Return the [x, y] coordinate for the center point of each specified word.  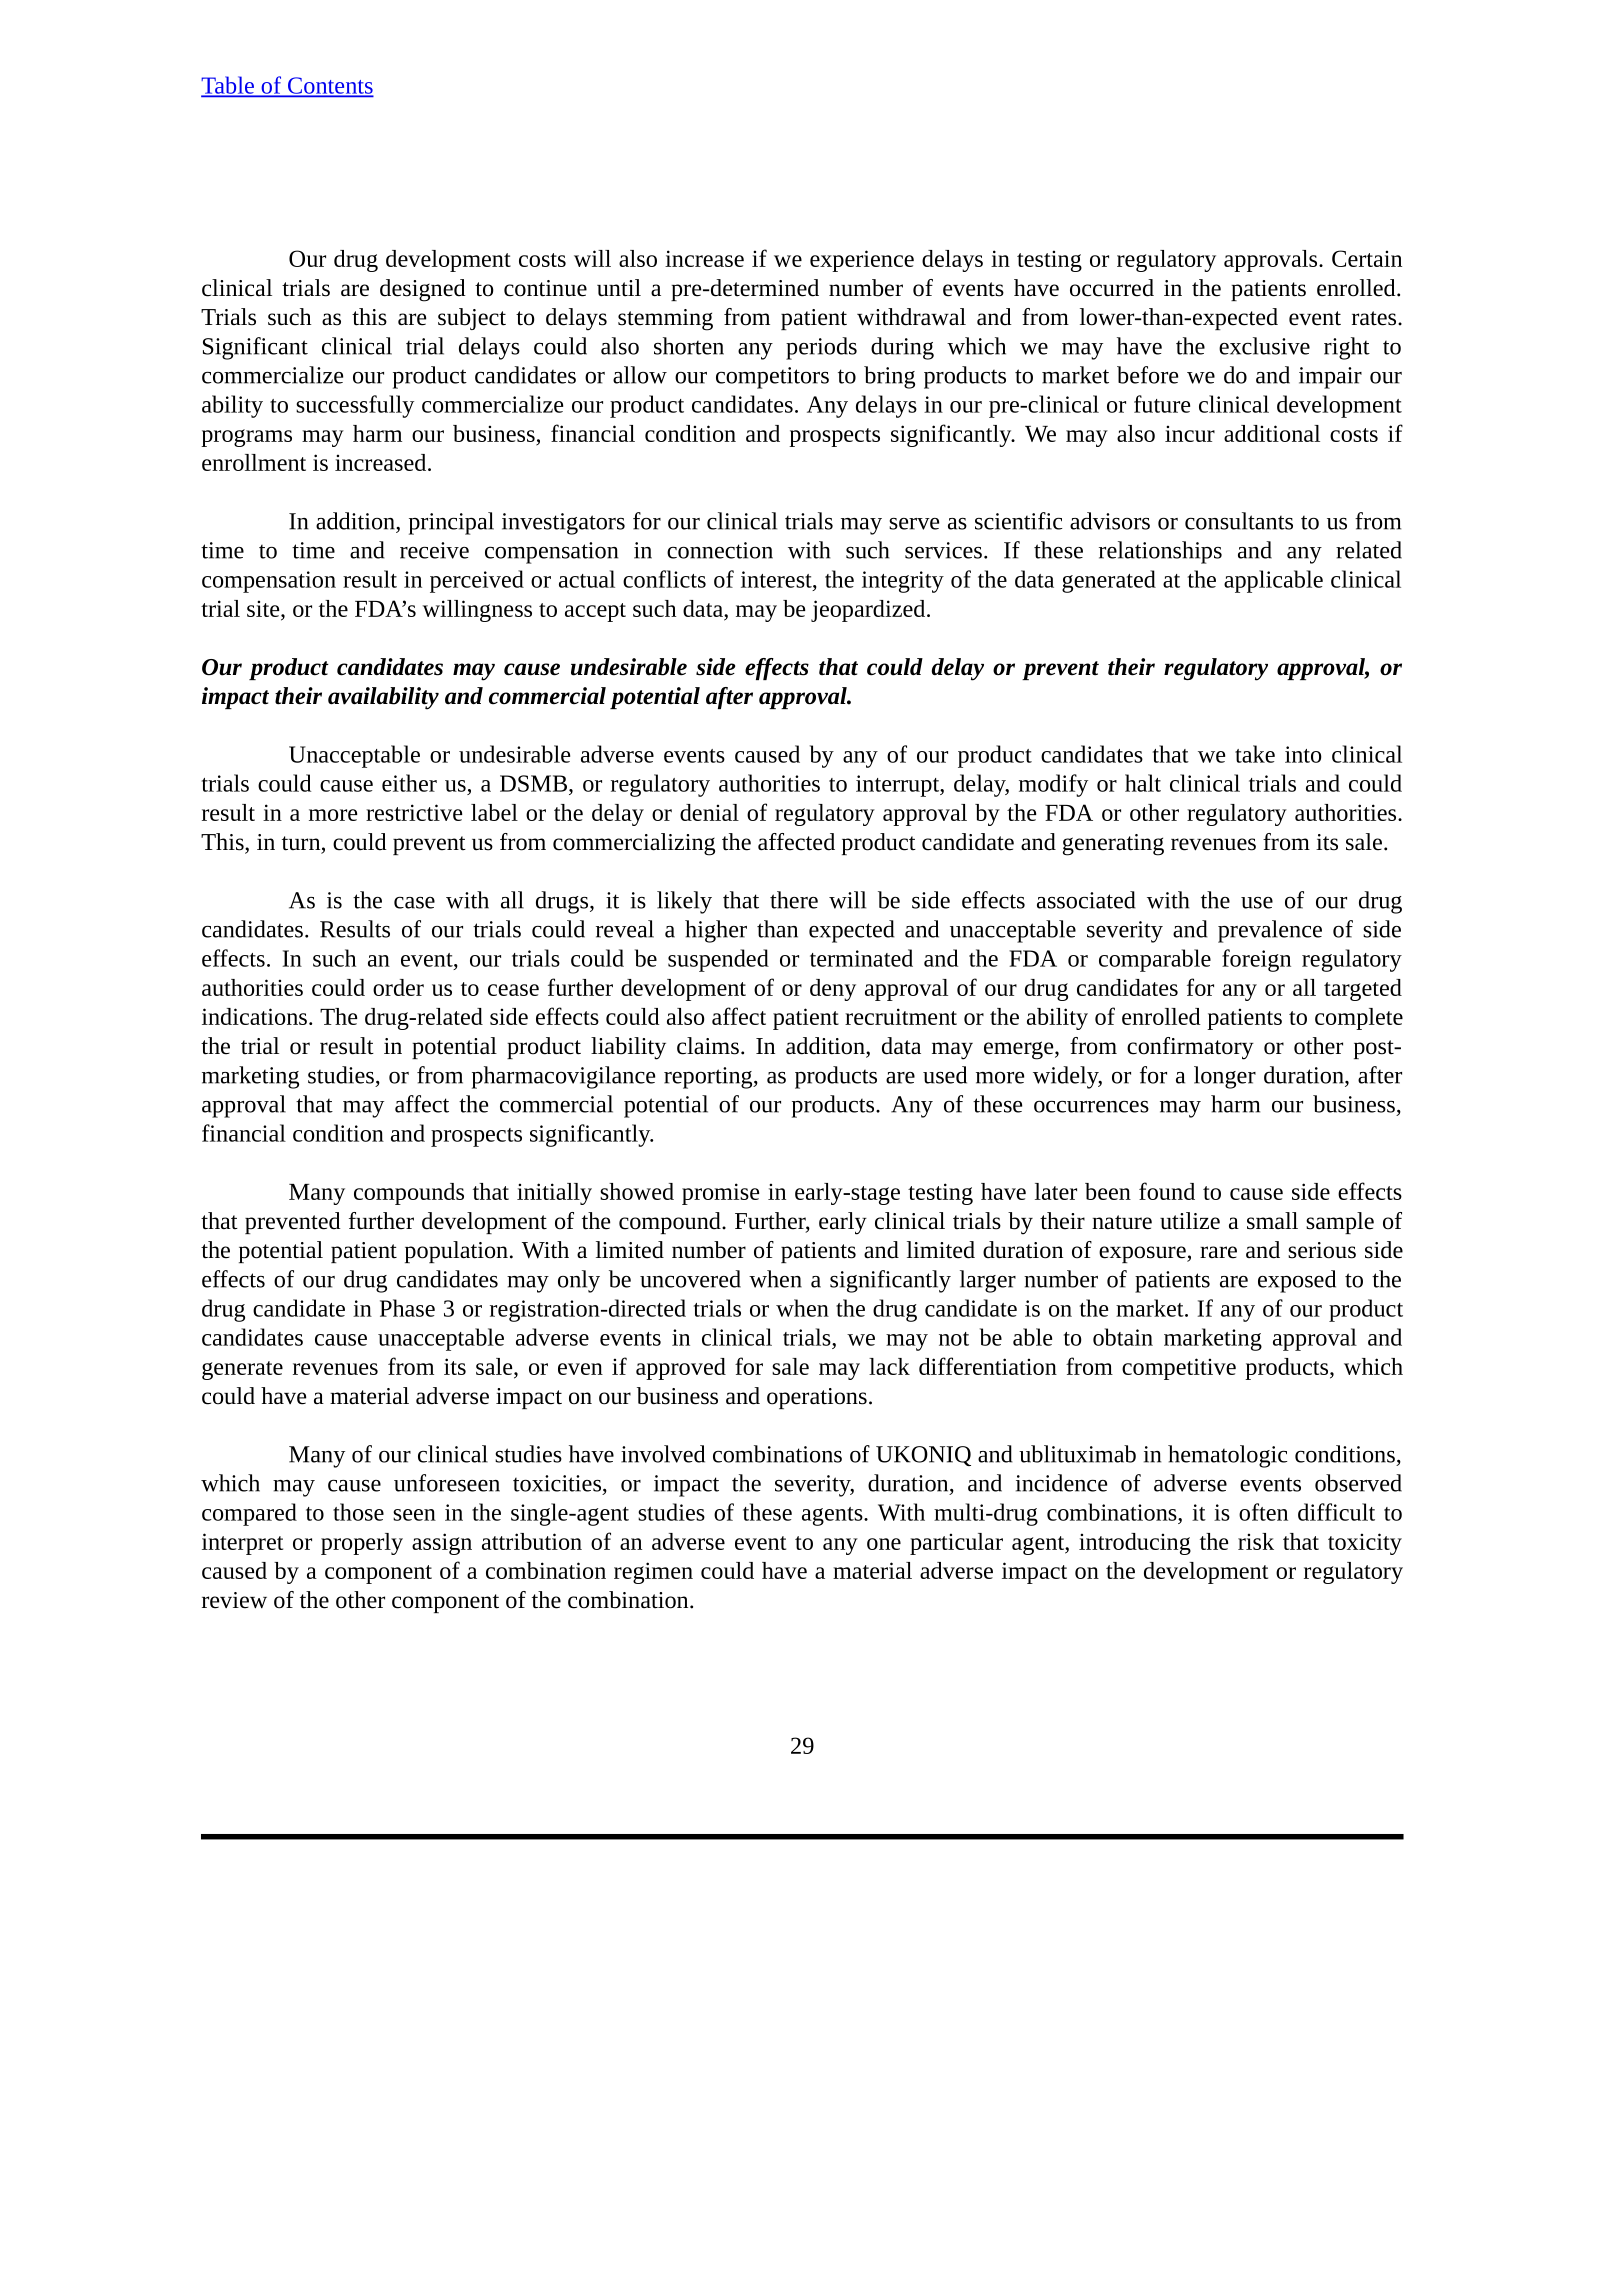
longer [1225, 1077]
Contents [329, 86]
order [398, 987]
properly [362, 1544]
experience [862, 261]
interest [777, 579]
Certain [1367, 258]
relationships [1160, 552]
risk [1256, 1541]
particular [956, 1544]
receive [434, 550]
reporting [709, 1078]
